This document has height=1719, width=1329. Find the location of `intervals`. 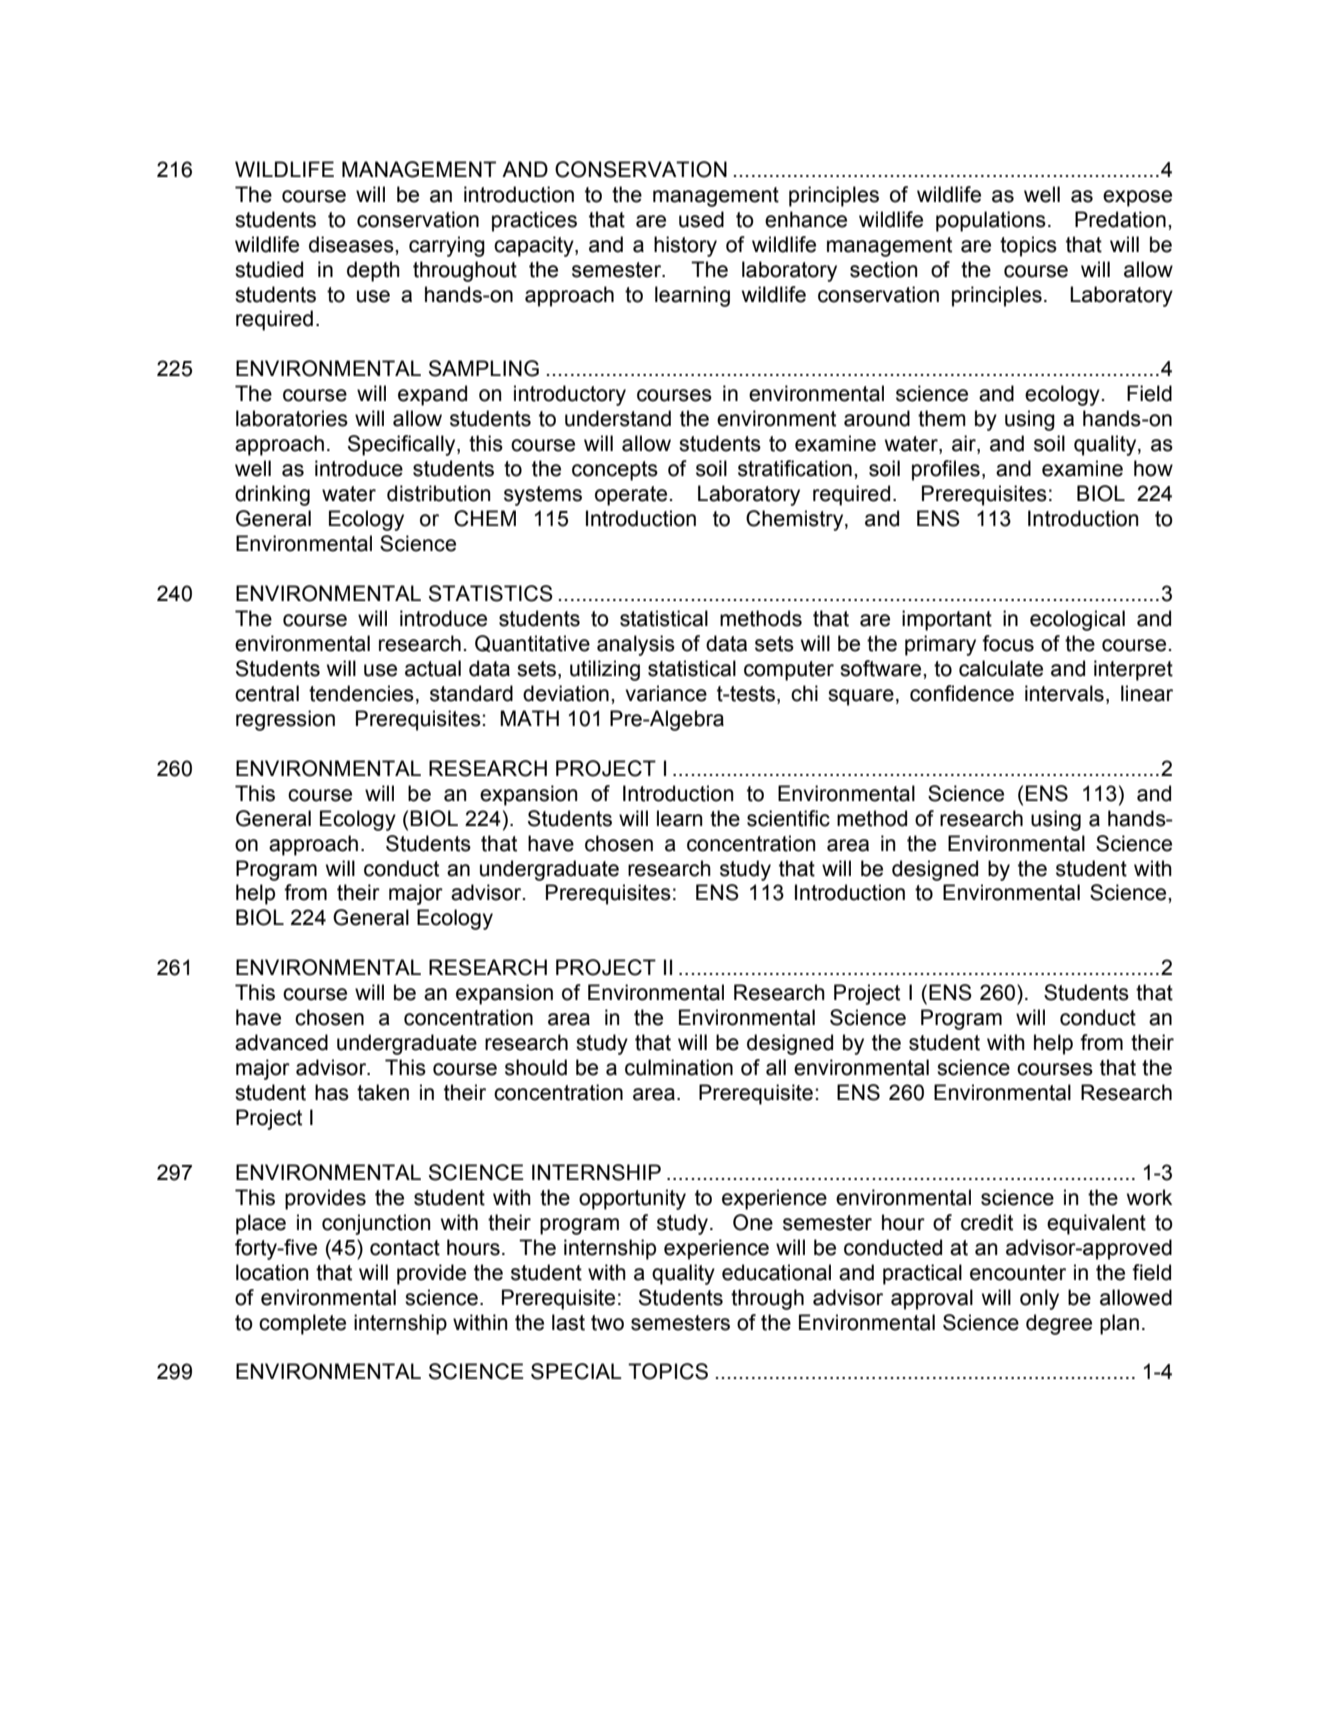

intervals is located at coordinates (1064, 693).
